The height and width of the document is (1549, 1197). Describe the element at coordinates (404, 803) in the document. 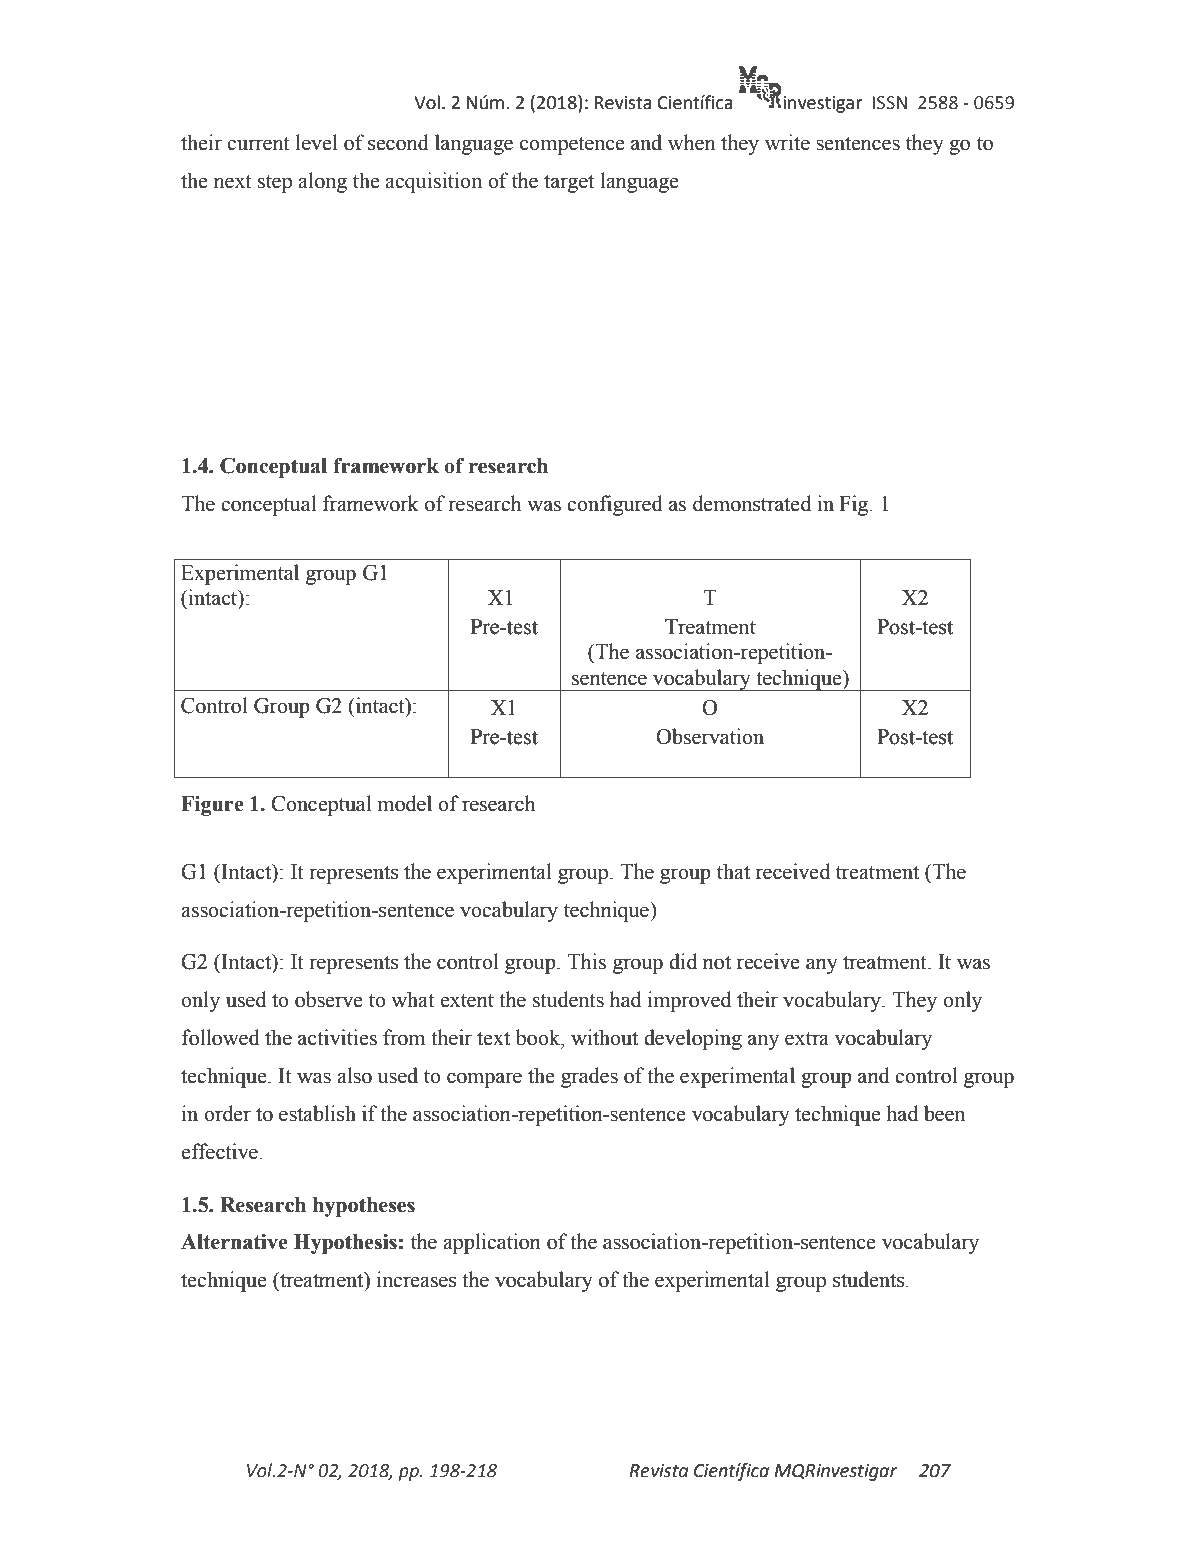

I see `model` at that location.
